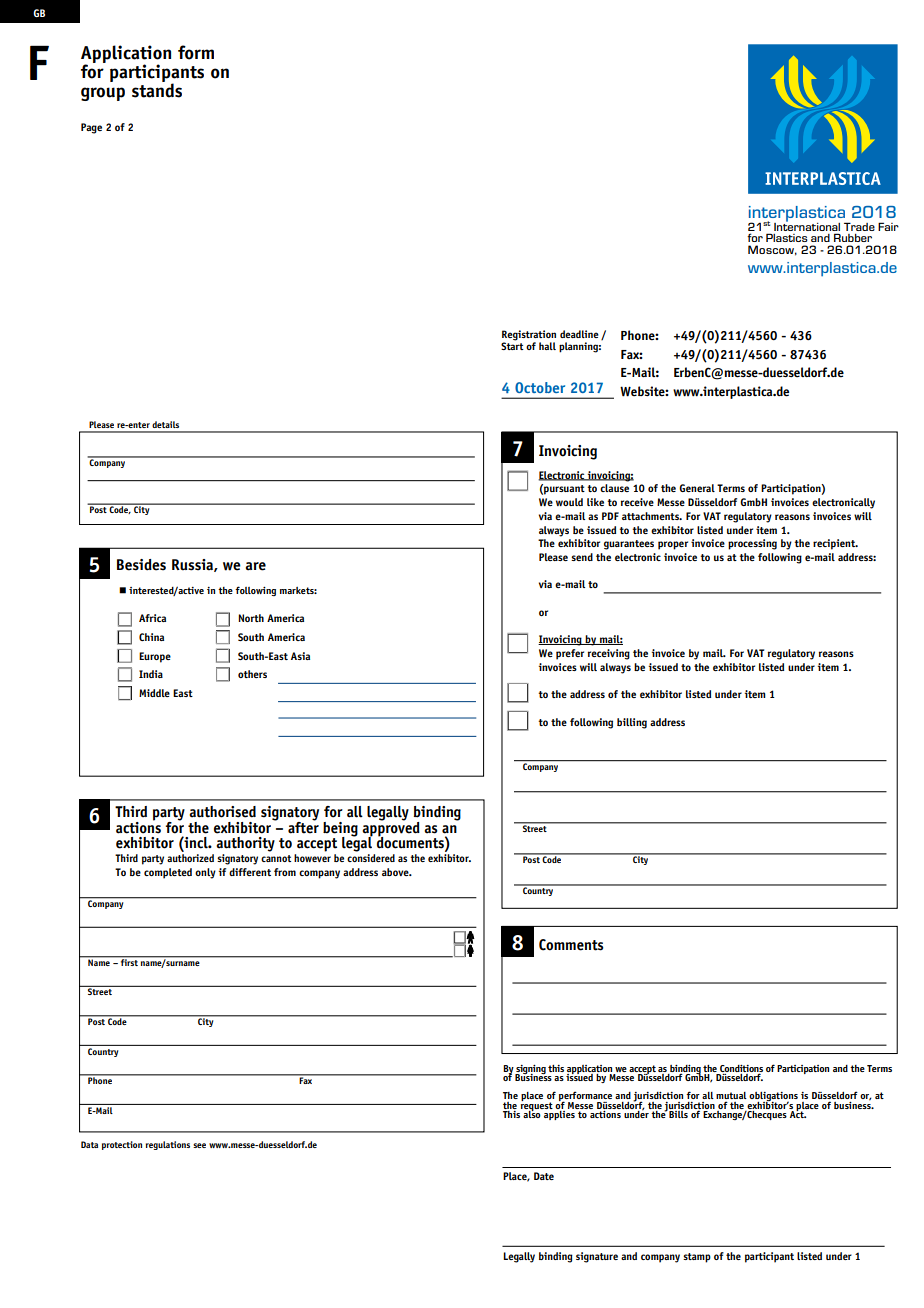 This image has height=1308, width=924. What do you see at coordinates (199, 1145) in the image?
I see `see` at bounding box center [199, 1145].
